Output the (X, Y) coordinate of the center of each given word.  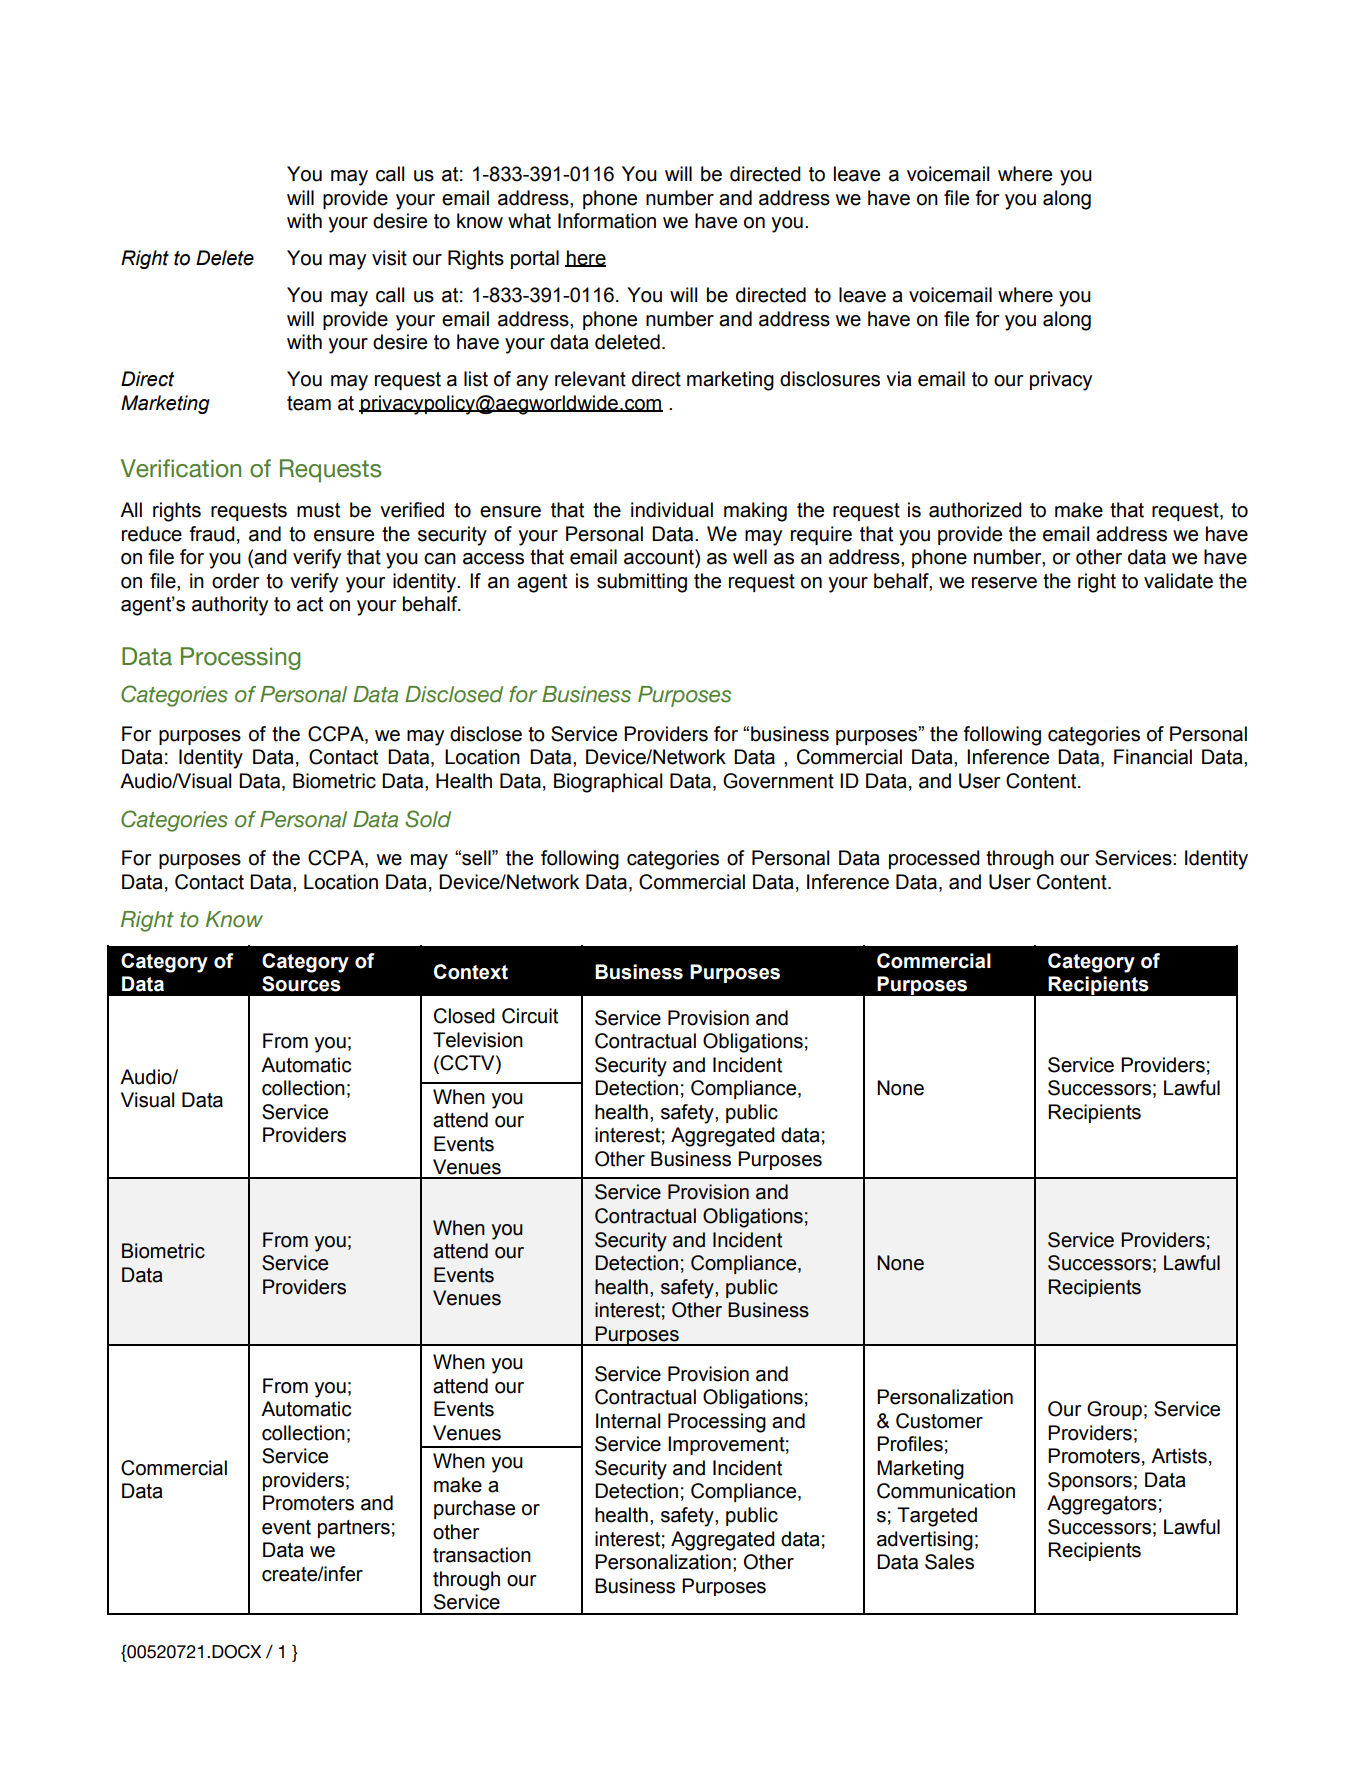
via (899, 379)
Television (478, 1040)
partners (354, 1529)
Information (607, 221)
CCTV (467, 1064)
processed (934, 859)
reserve (1004, 583)
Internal (628, 1421)
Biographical (608, 783)
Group (1114, 1410)
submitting (642, 583)
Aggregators (1102, 1505)
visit (389, 258)
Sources (301, 984)
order (235, 581)
